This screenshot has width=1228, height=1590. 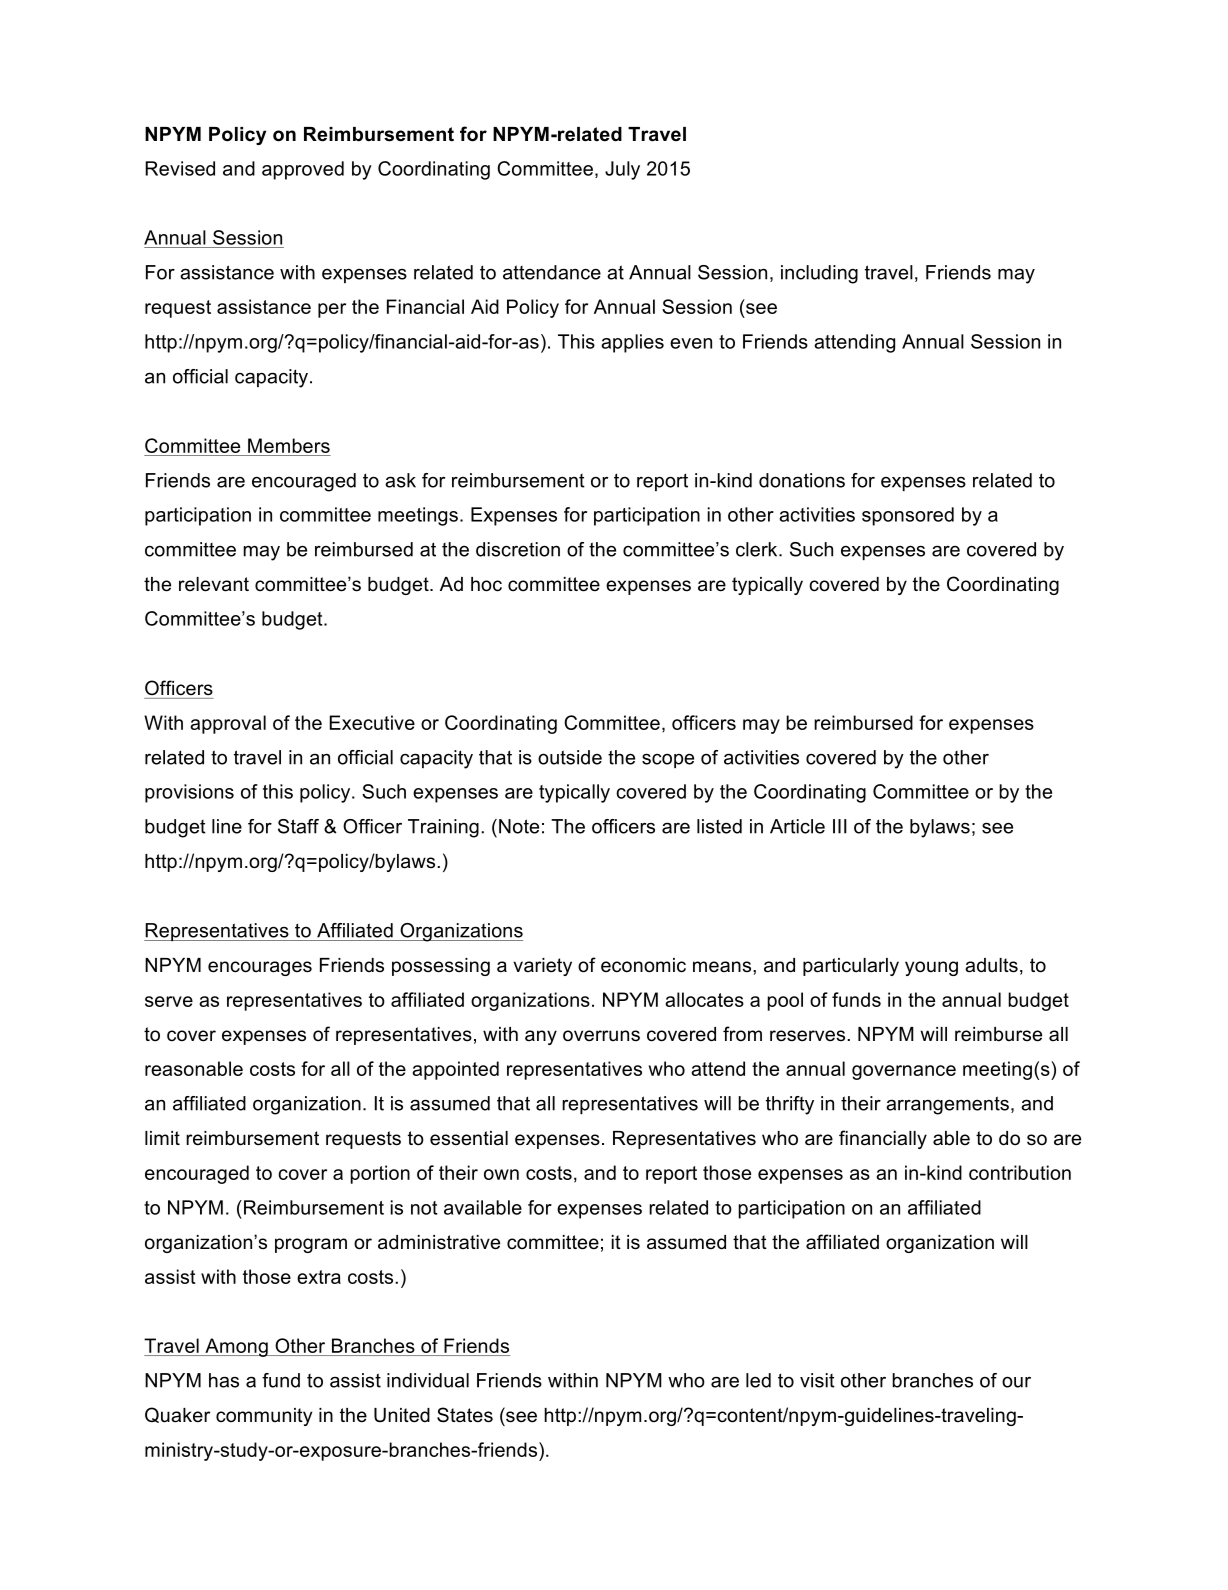 What do you see at coordinates (819, 274) in the screenshot?
I see `including` at bounding box center [819, 274].
